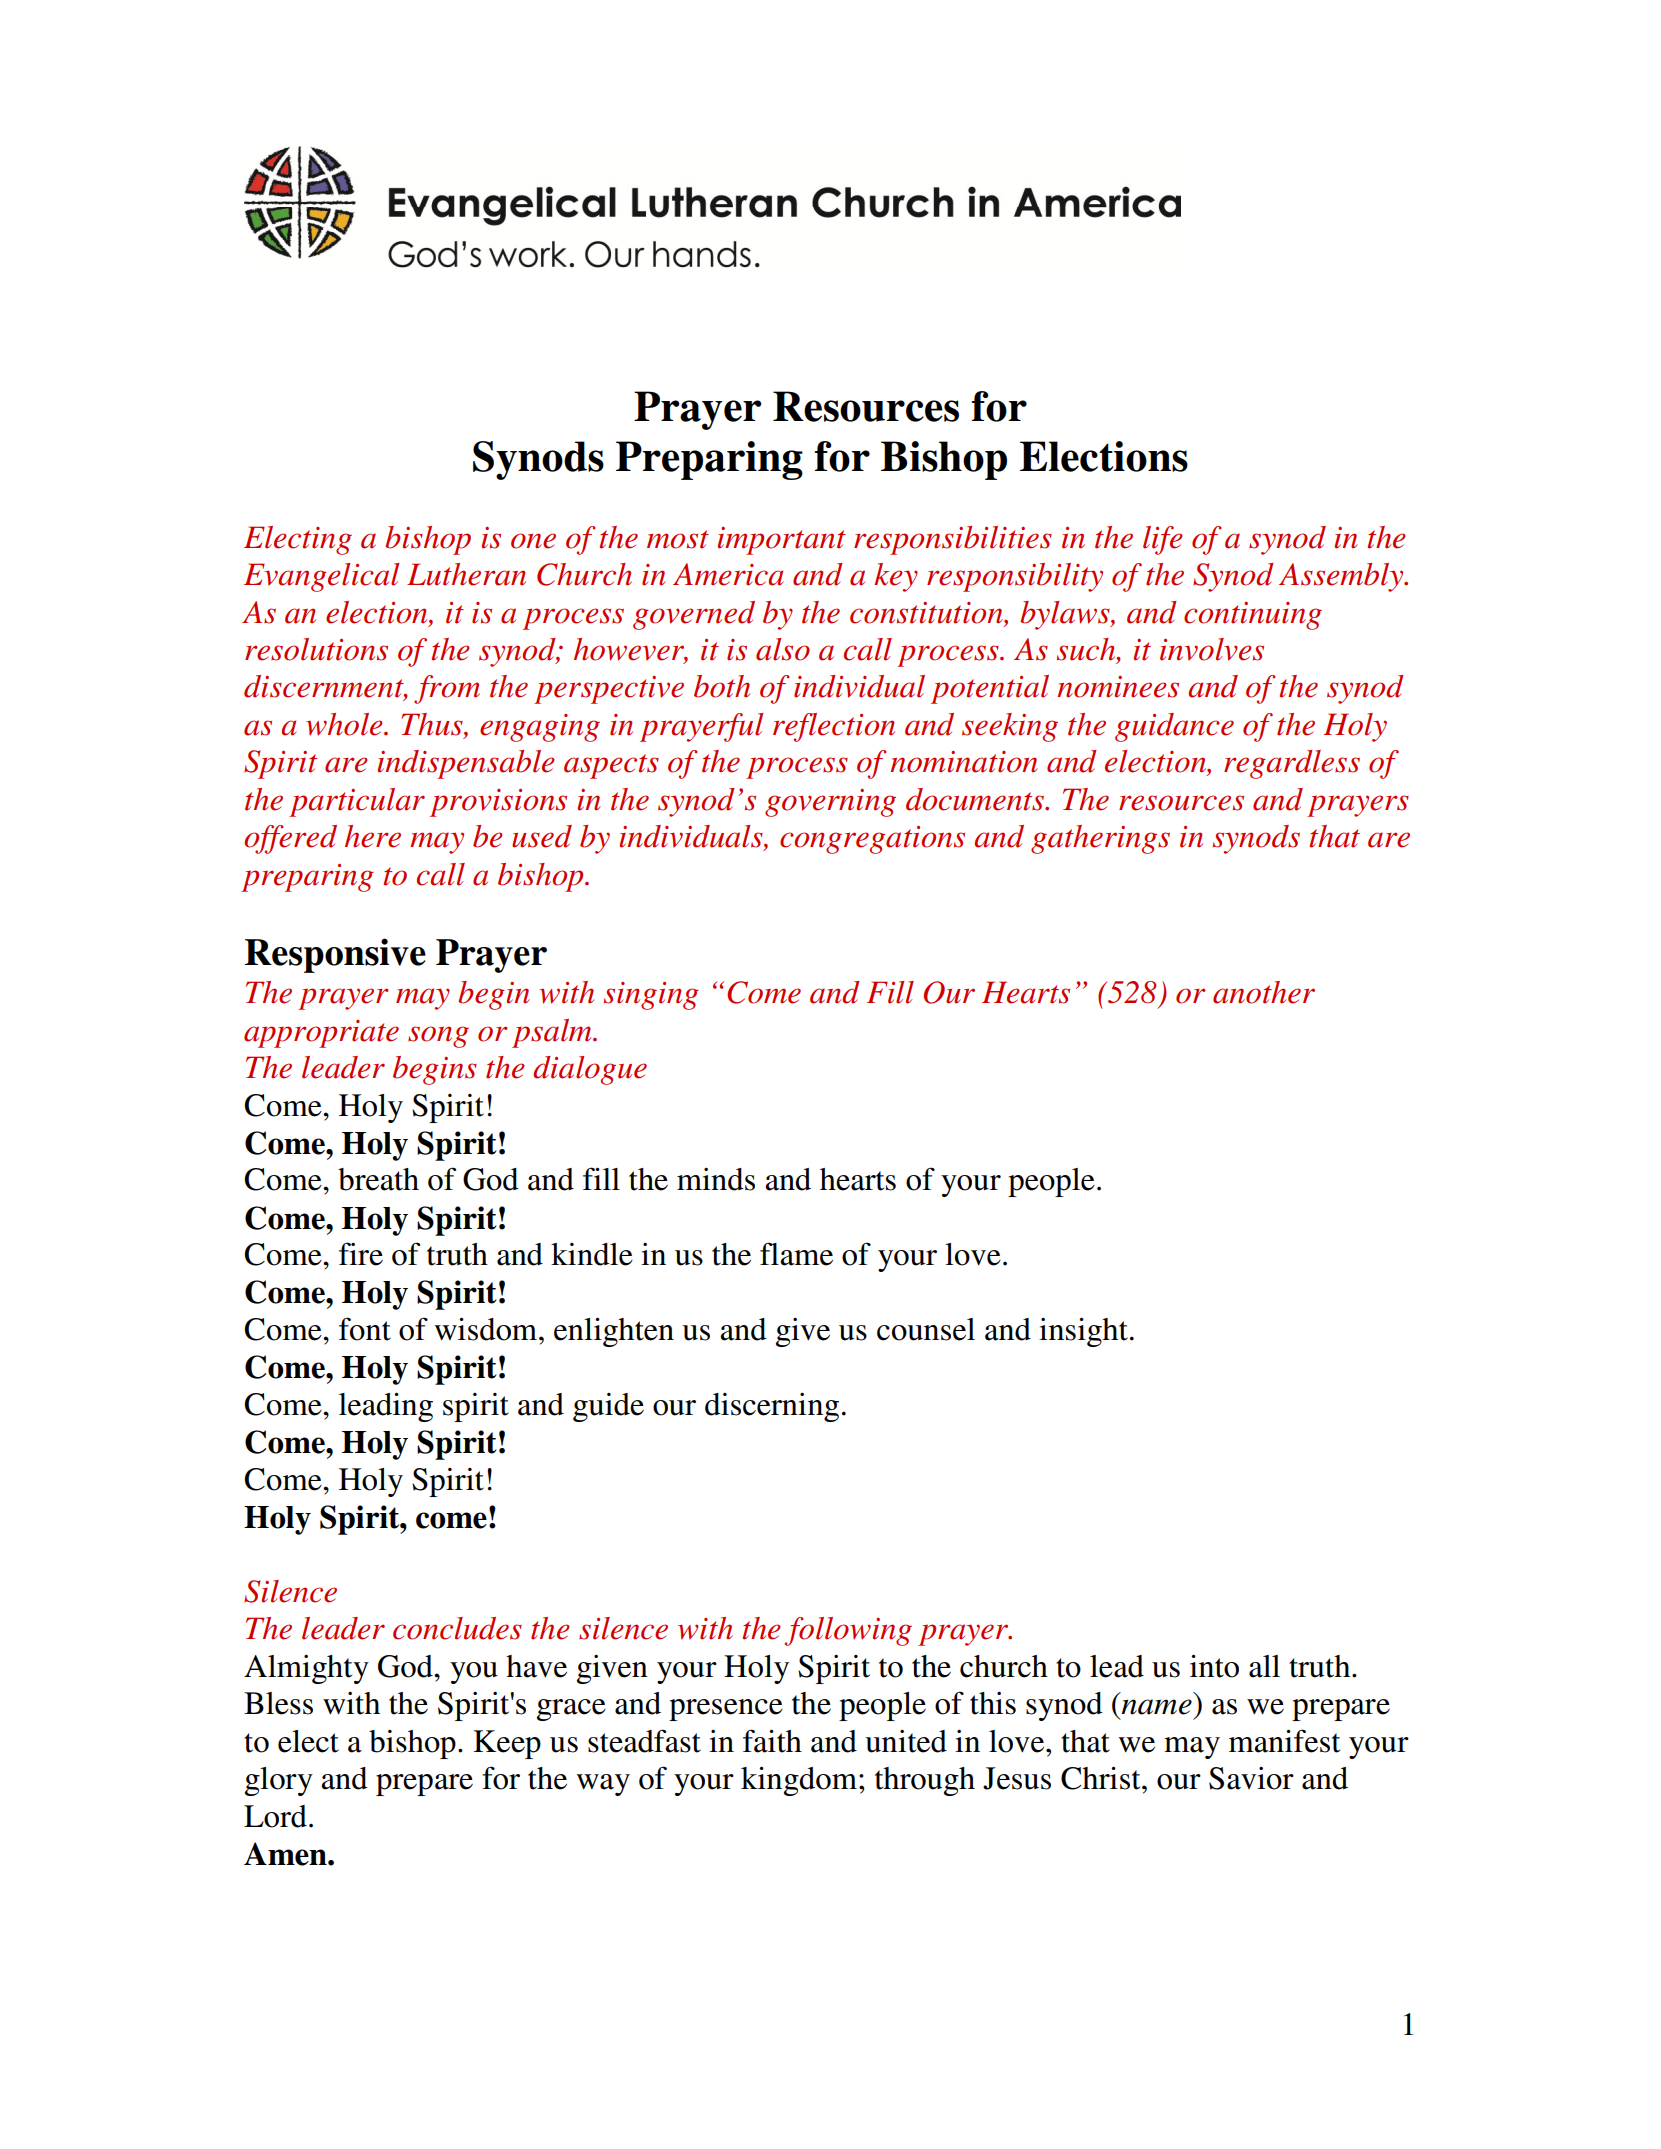  What do you see at coordinates (1253, 616) in the image?
I see `continuing` at bounding box center [1253, 616].
